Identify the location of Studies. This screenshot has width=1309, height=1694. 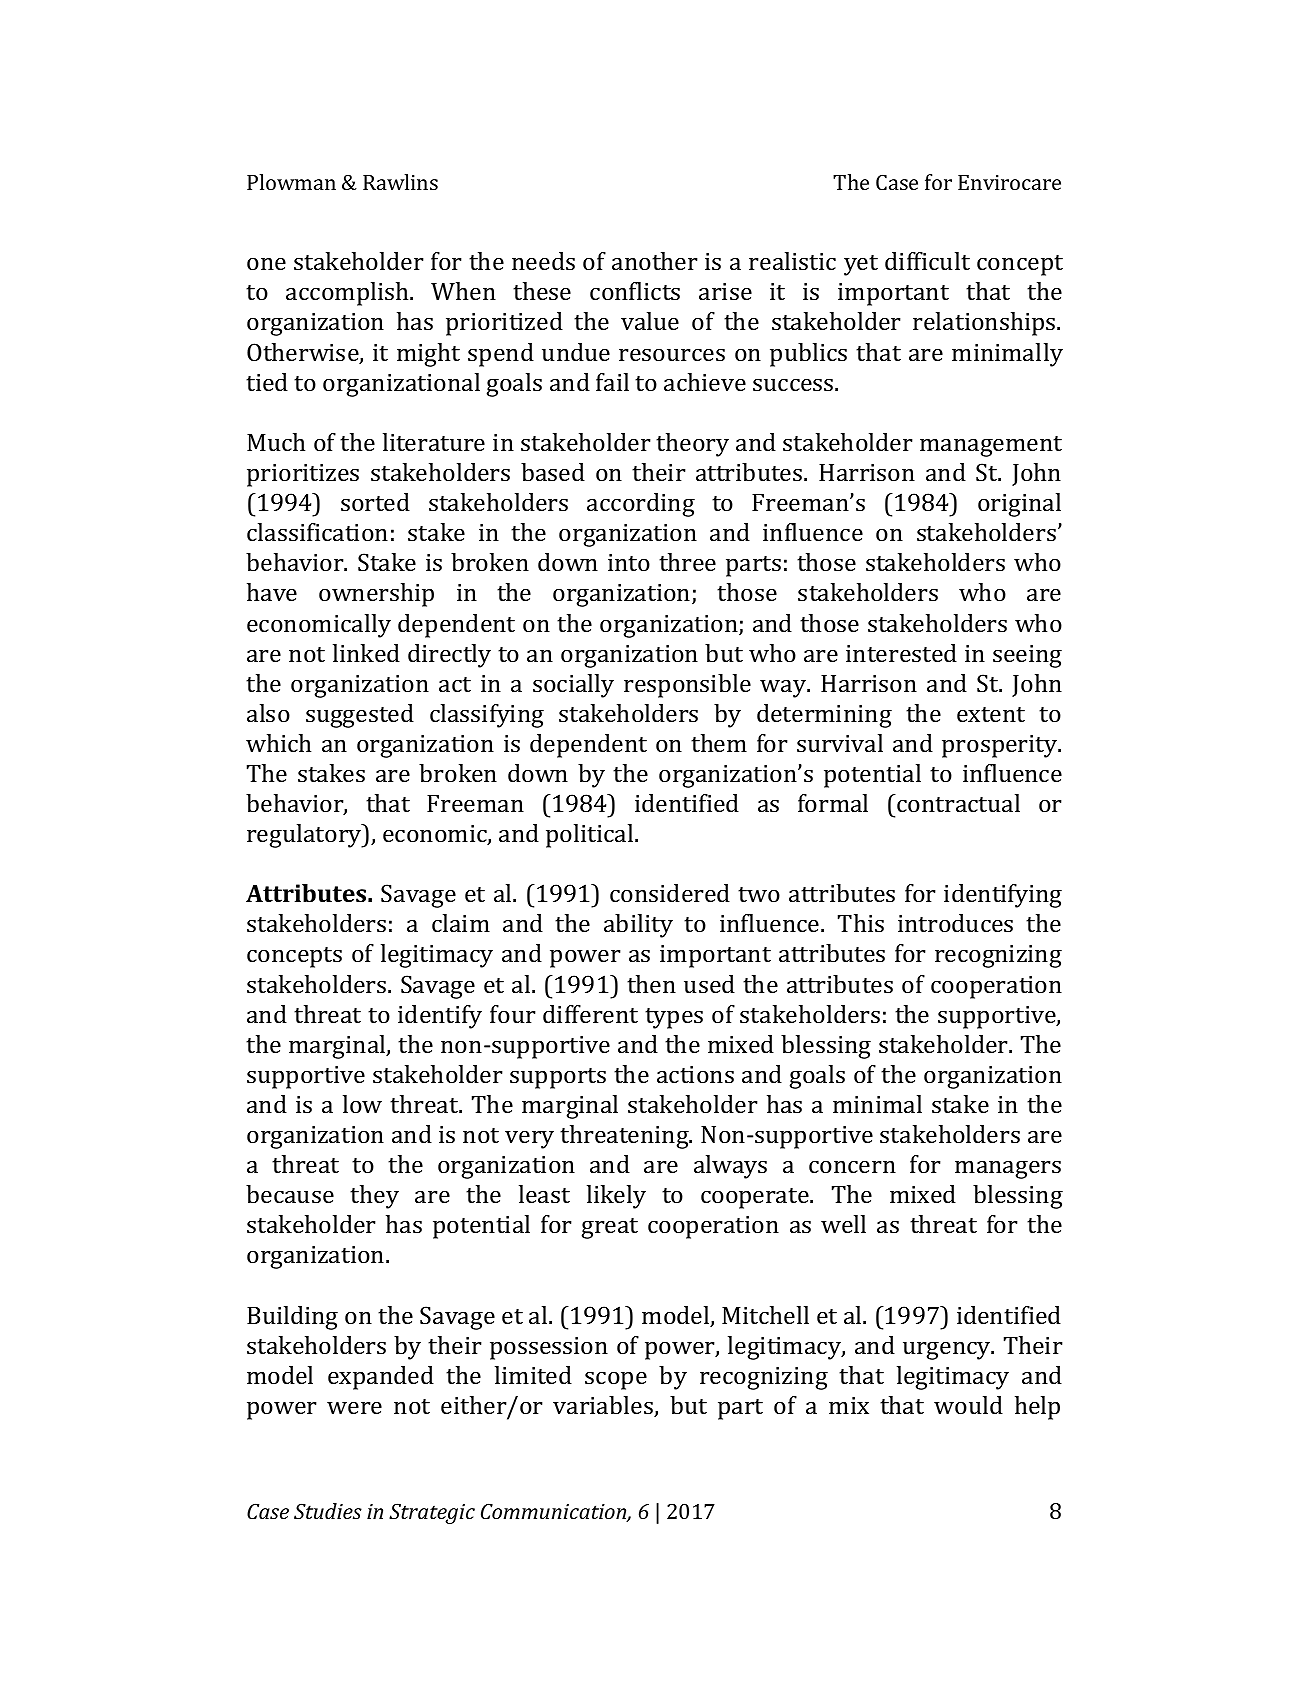
(328, 1511).
